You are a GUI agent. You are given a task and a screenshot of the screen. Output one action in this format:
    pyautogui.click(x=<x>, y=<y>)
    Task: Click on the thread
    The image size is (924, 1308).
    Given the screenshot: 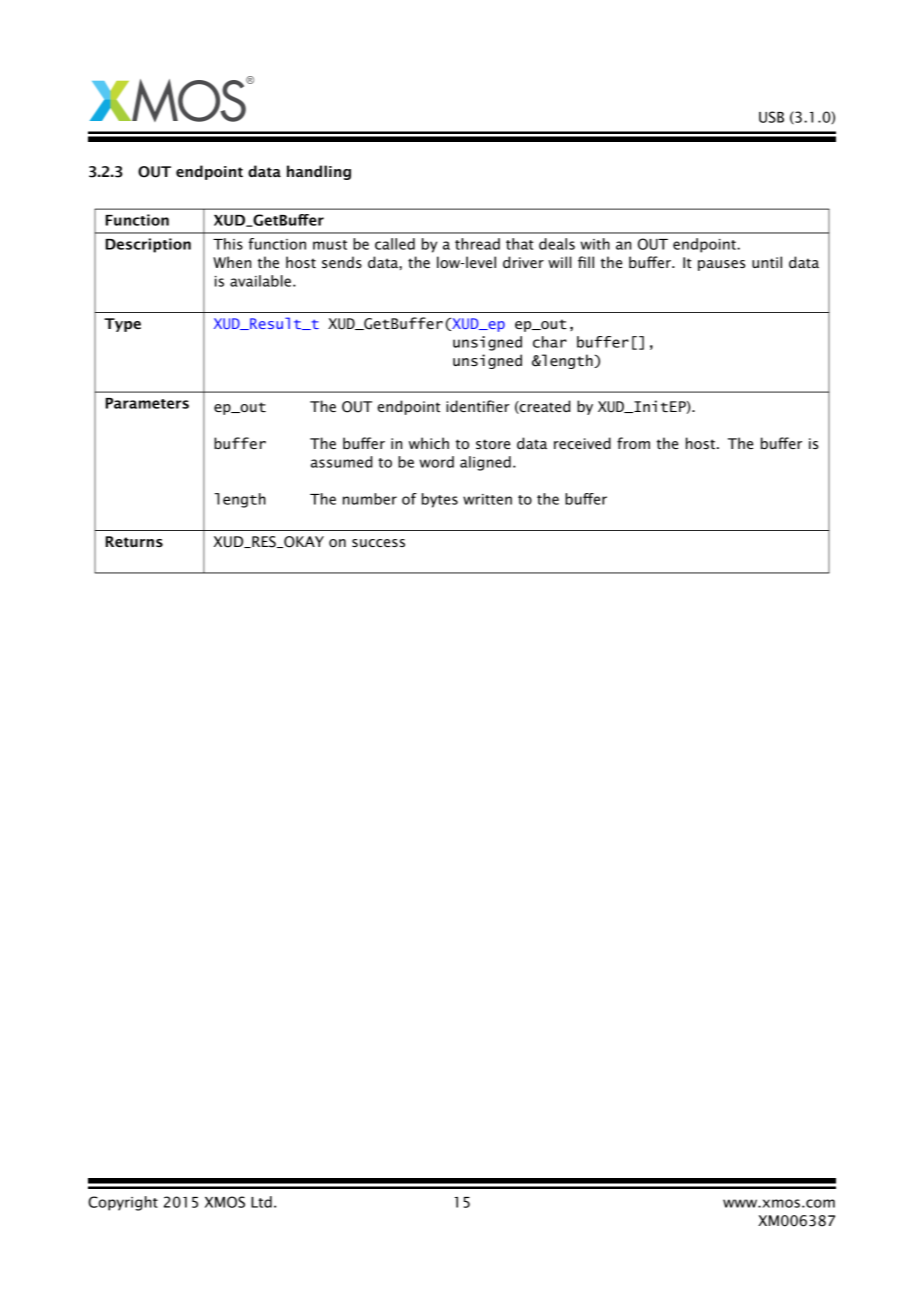 What is the action you would take?
    pyautogui.click(x=477, y=244)
